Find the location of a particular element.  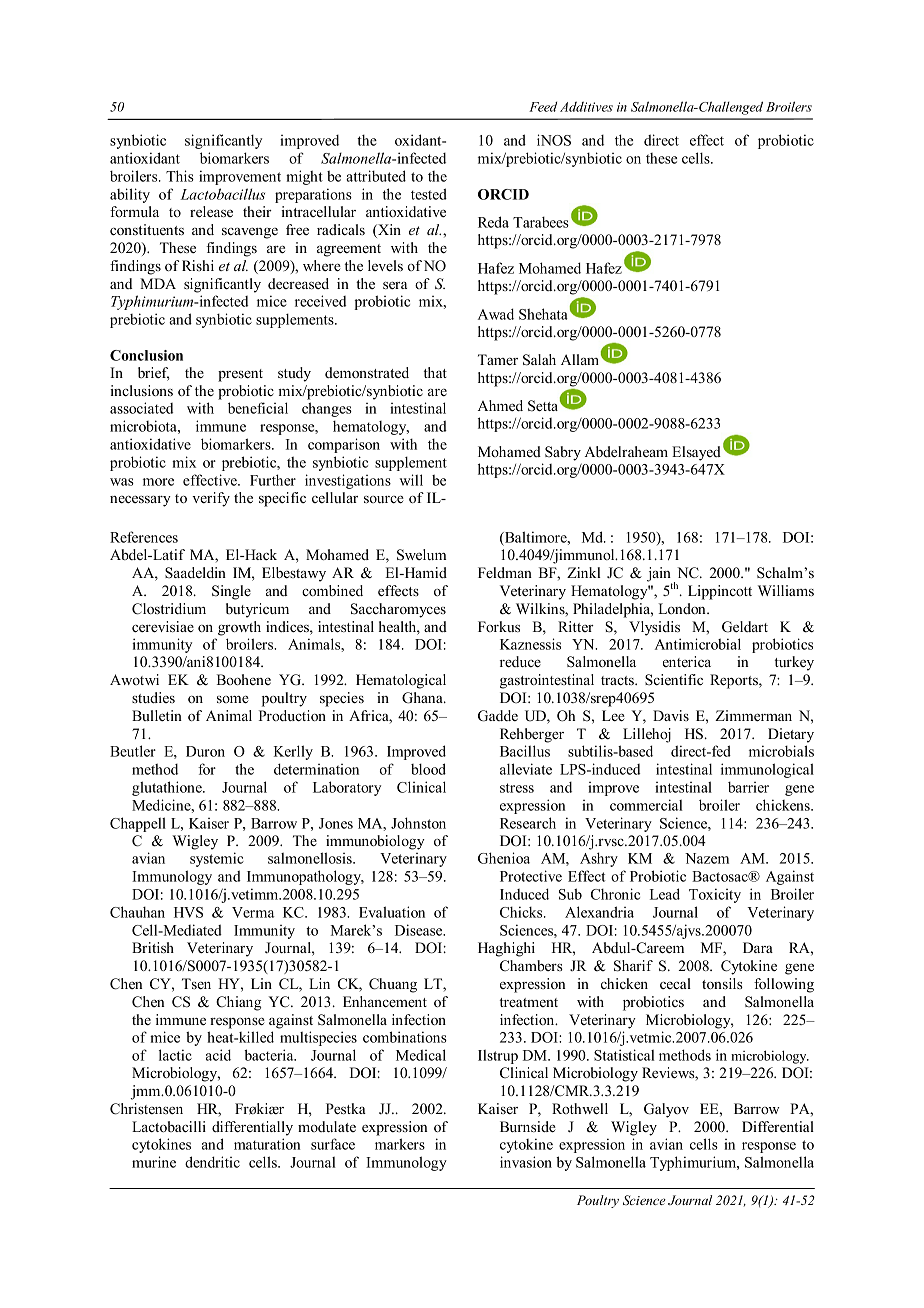

Lactobacilli is located at coordinates (169, 1126).
